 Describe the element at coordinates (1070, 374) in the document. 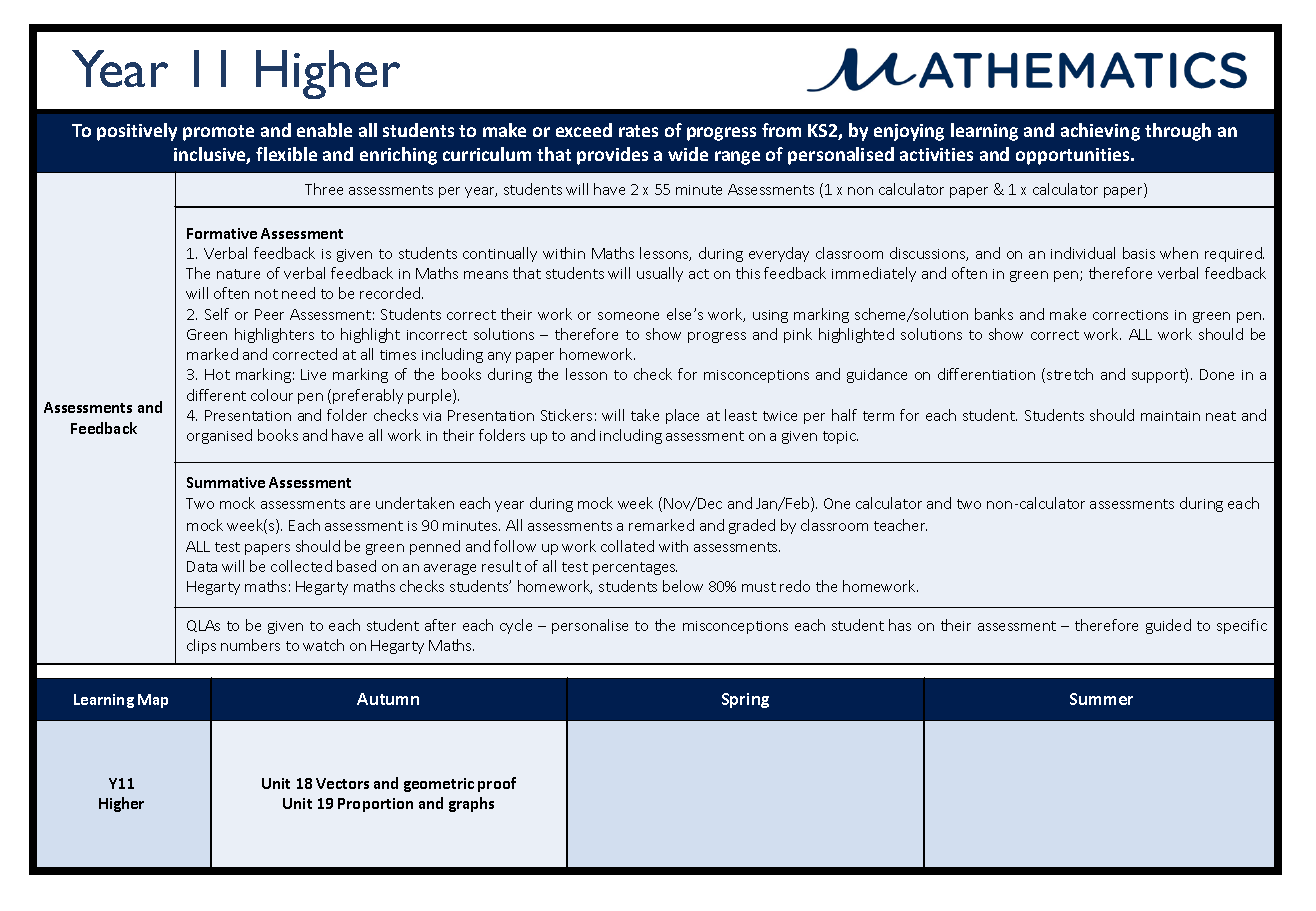

I see `stretch` at that location.
